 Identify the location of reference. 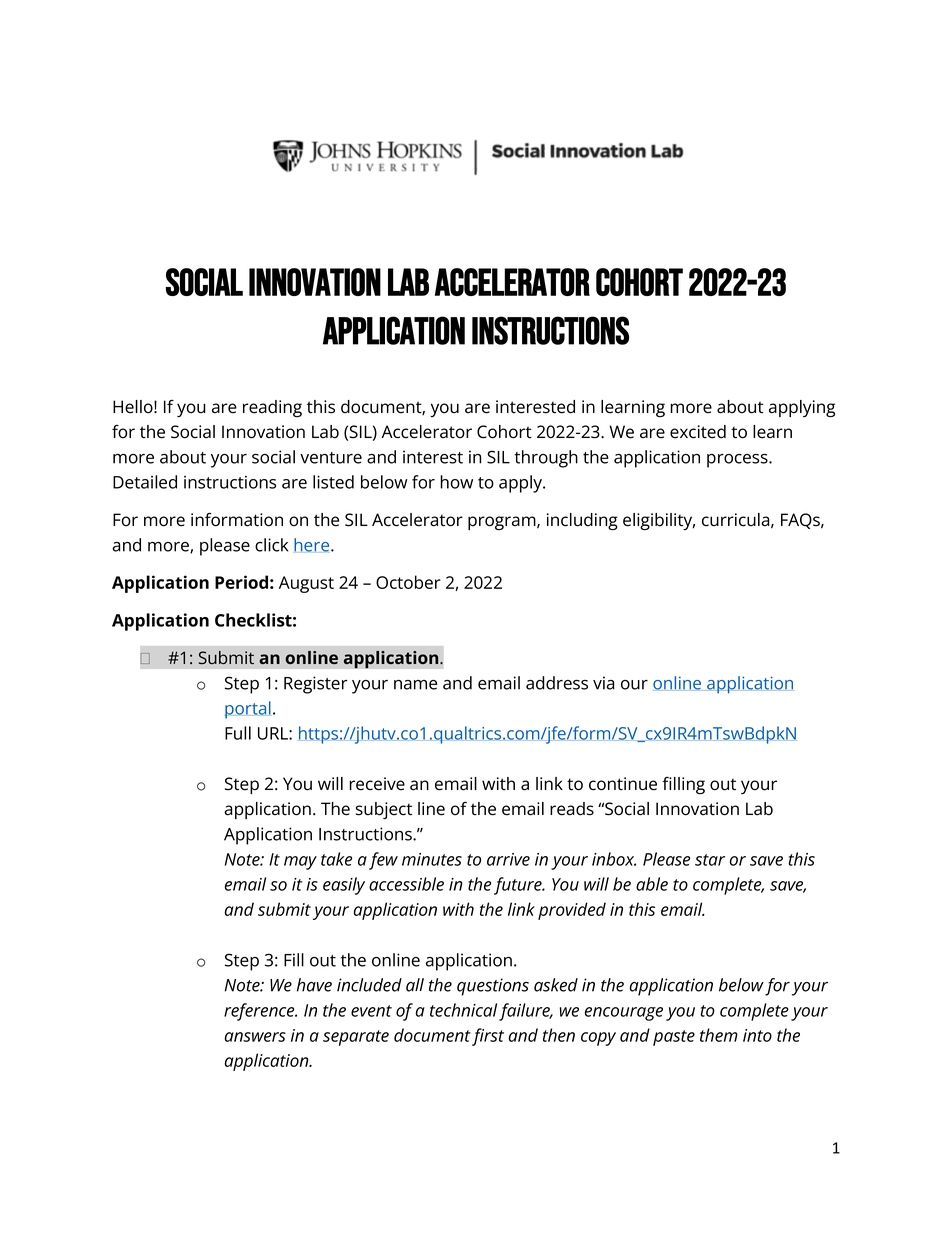
(260, 1012).
